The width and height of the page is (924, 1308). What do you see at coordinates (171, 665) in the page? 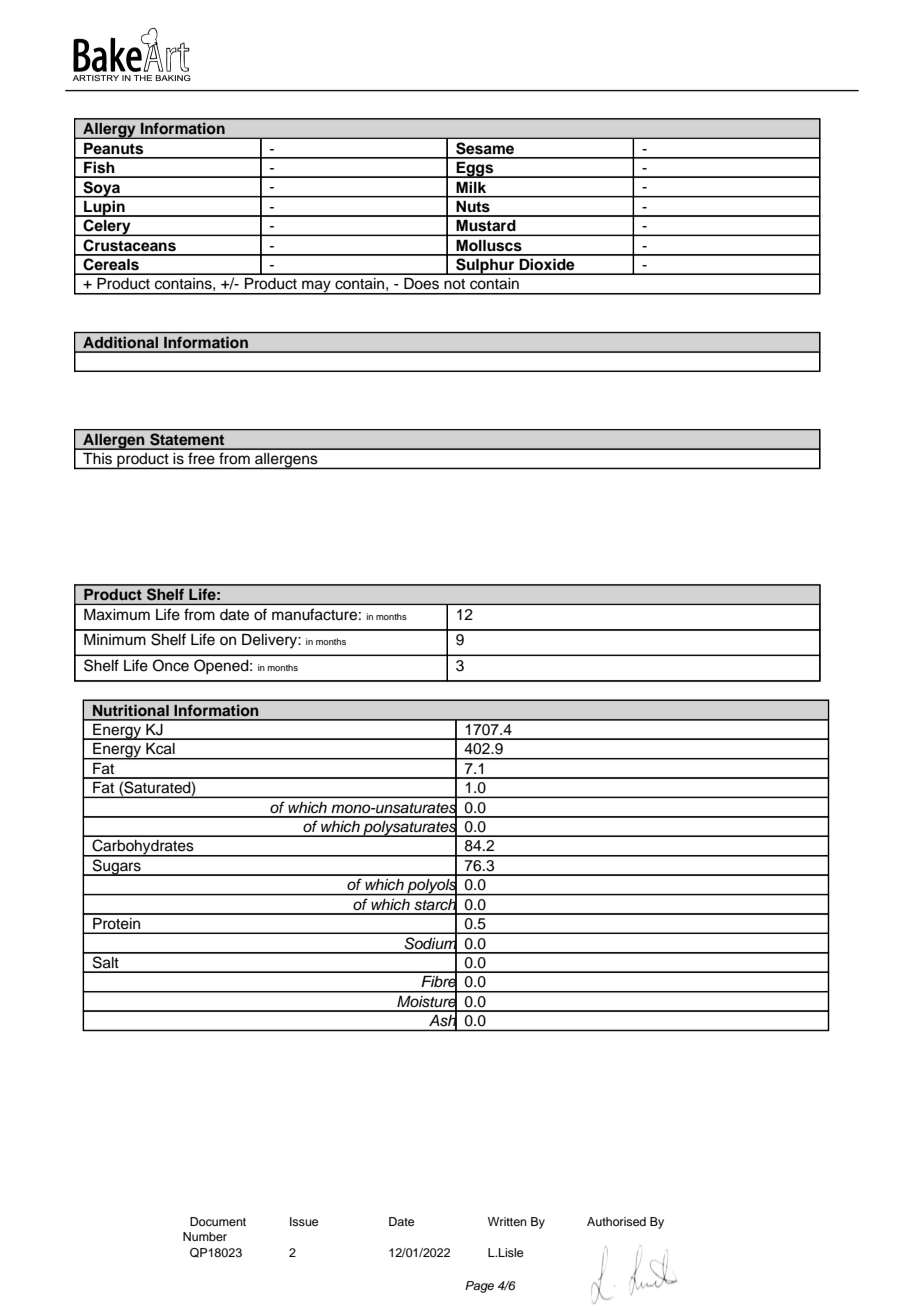
I see `Once` at bounding box center [171, 665].
